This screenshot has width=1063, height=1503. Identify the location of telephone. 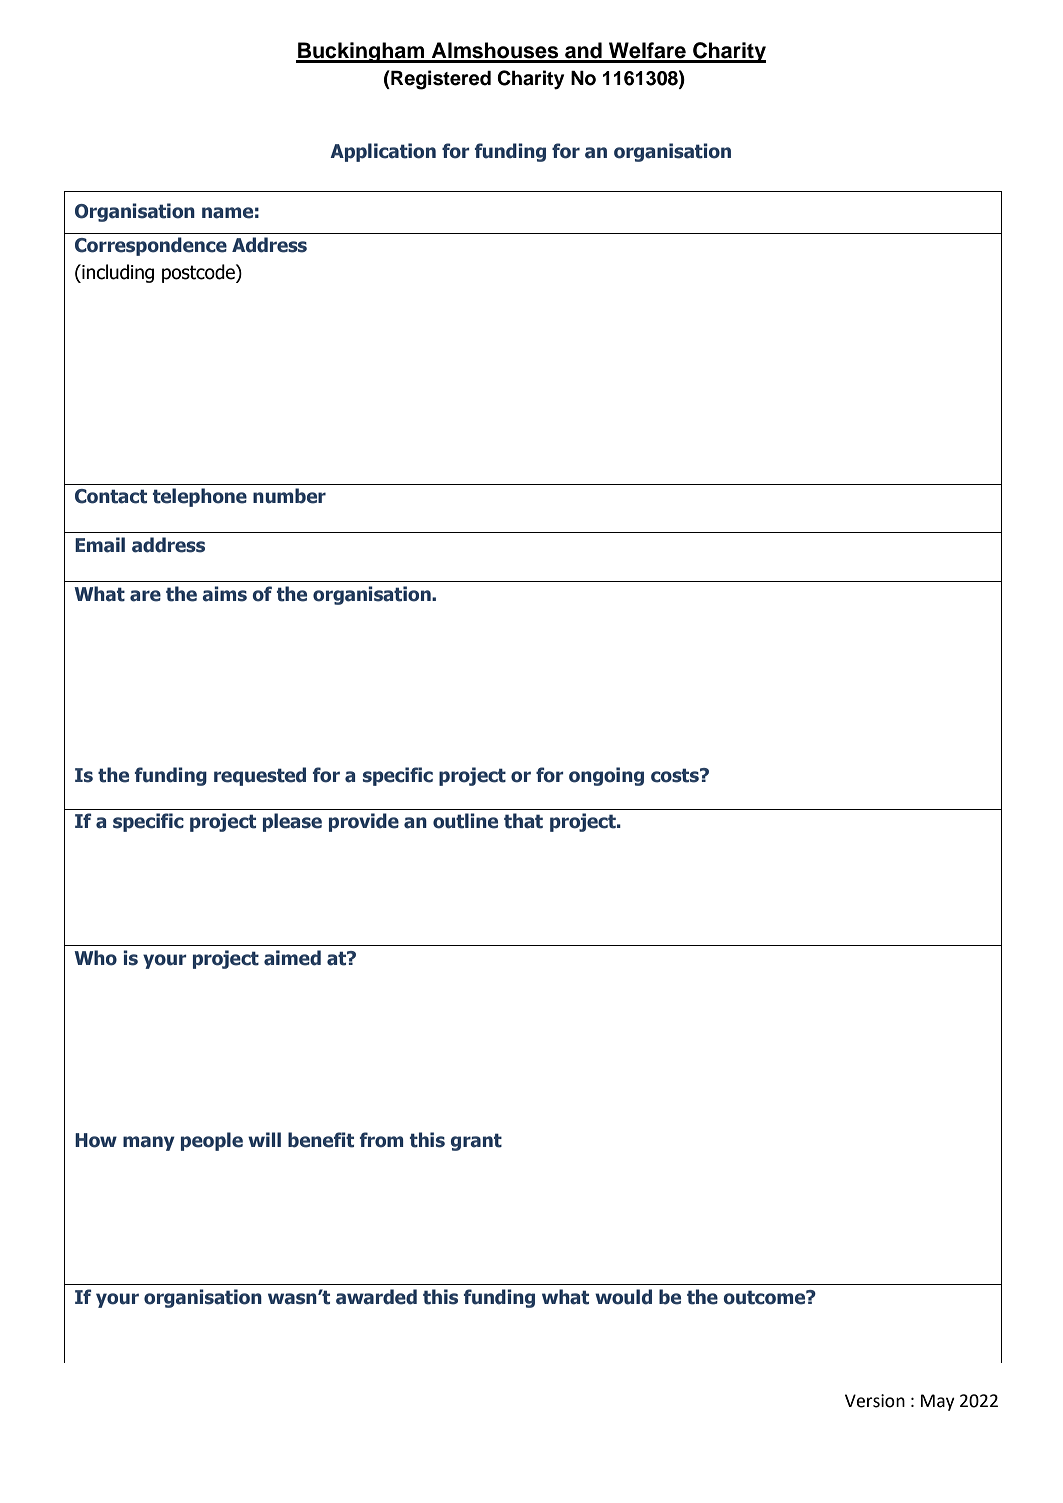
(200, 497).
